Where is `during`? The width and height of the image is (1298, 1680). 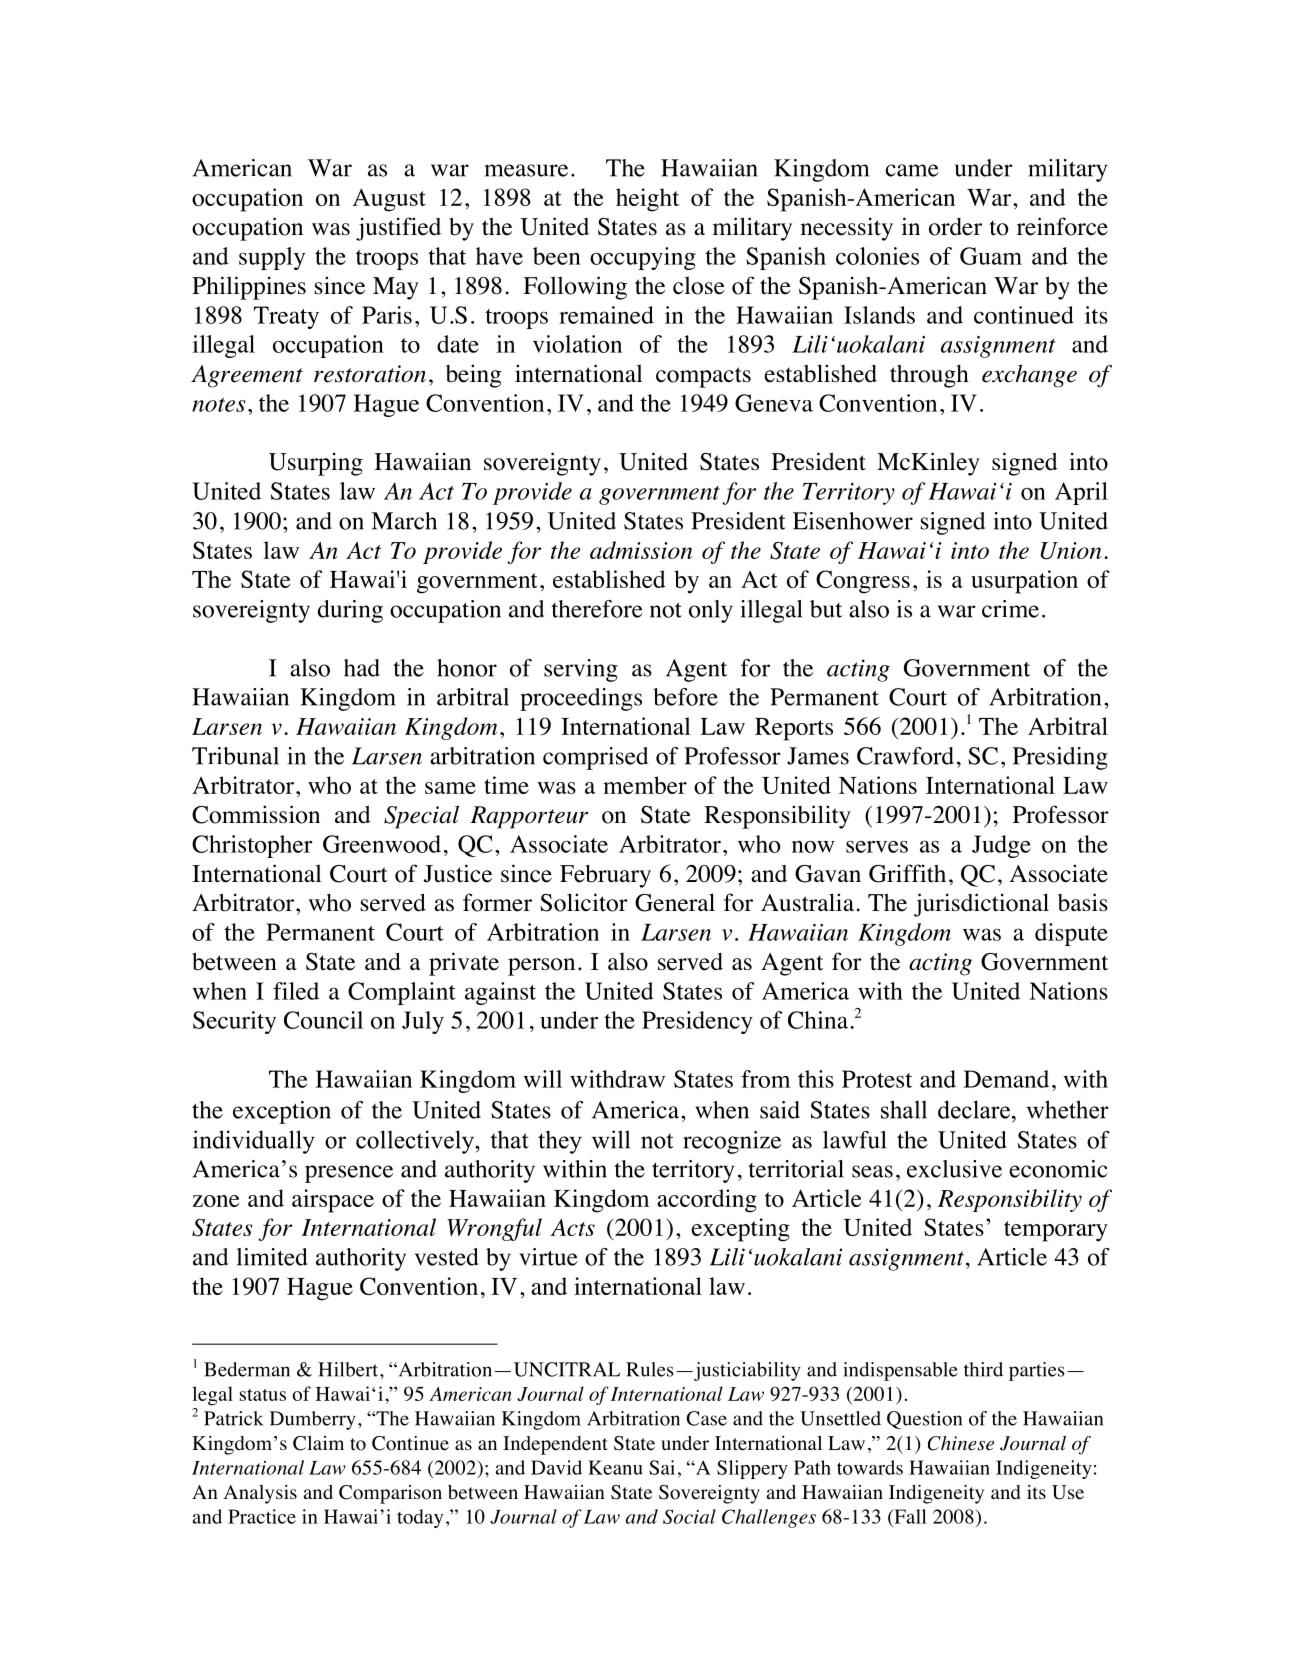
during is located at coordinates (350, 611).
